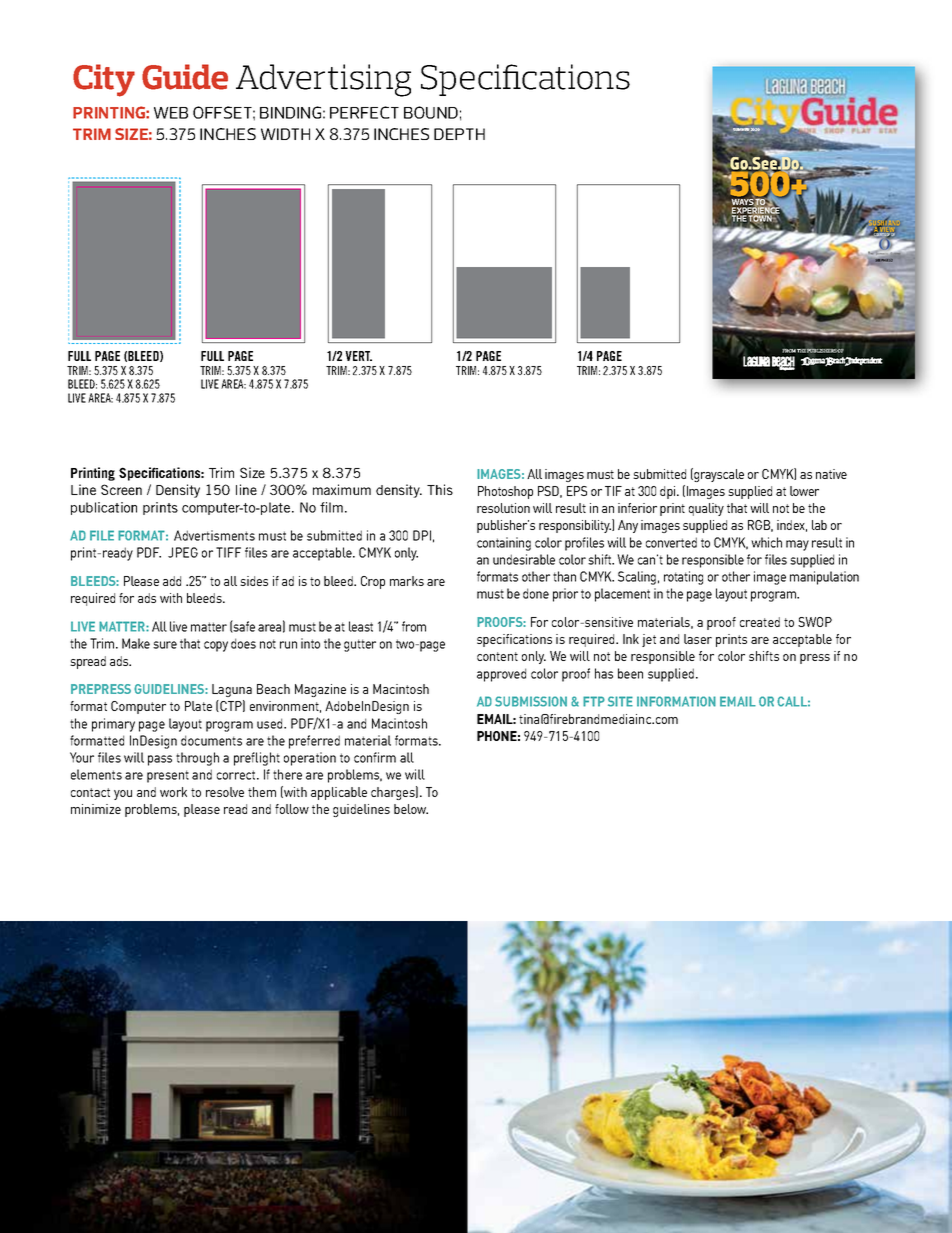 Image resolution: width=952 pixels, height=1233 pixels. I want to click on BOUND, so click(431, 112).
